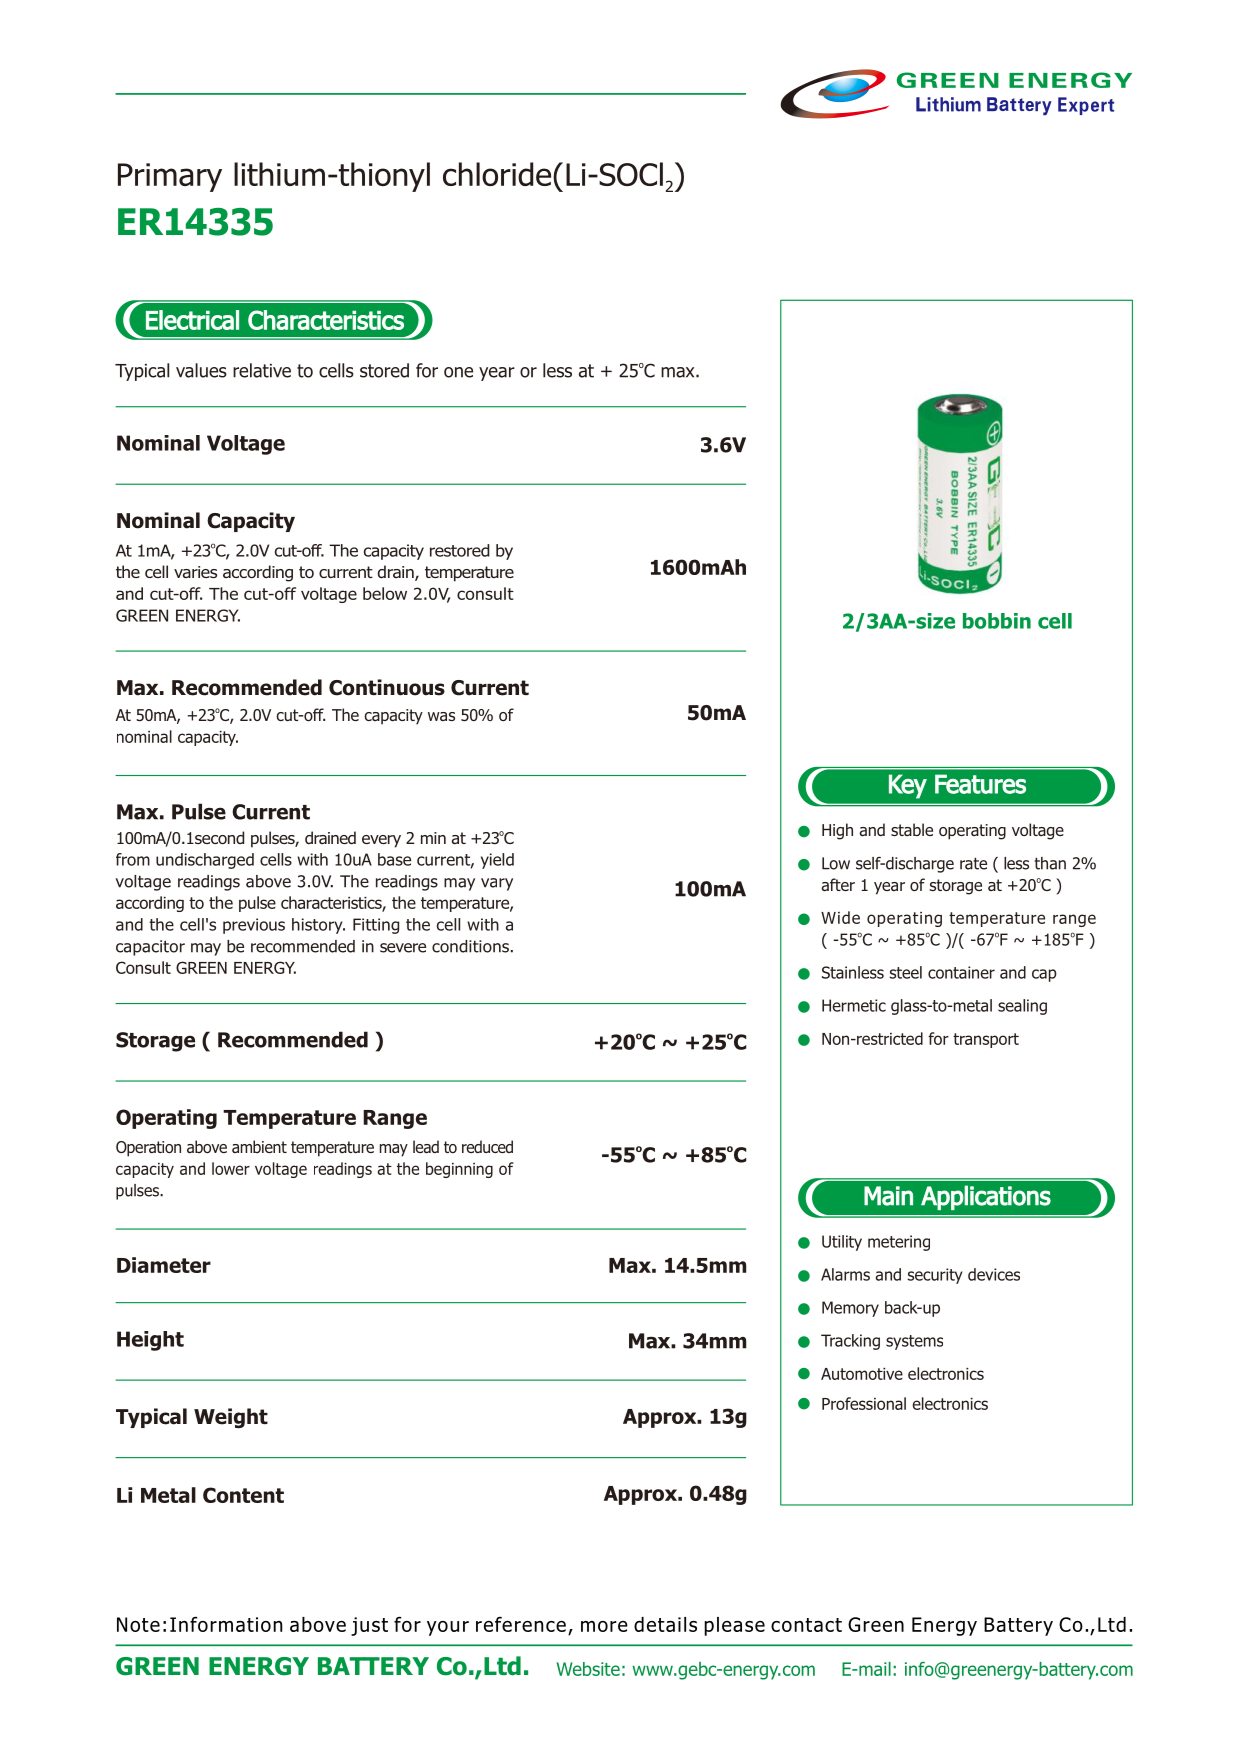  What do you see at coordinates (164, 1265) in the image?
I see `Diameter` at bounding box center [164, 1265].
